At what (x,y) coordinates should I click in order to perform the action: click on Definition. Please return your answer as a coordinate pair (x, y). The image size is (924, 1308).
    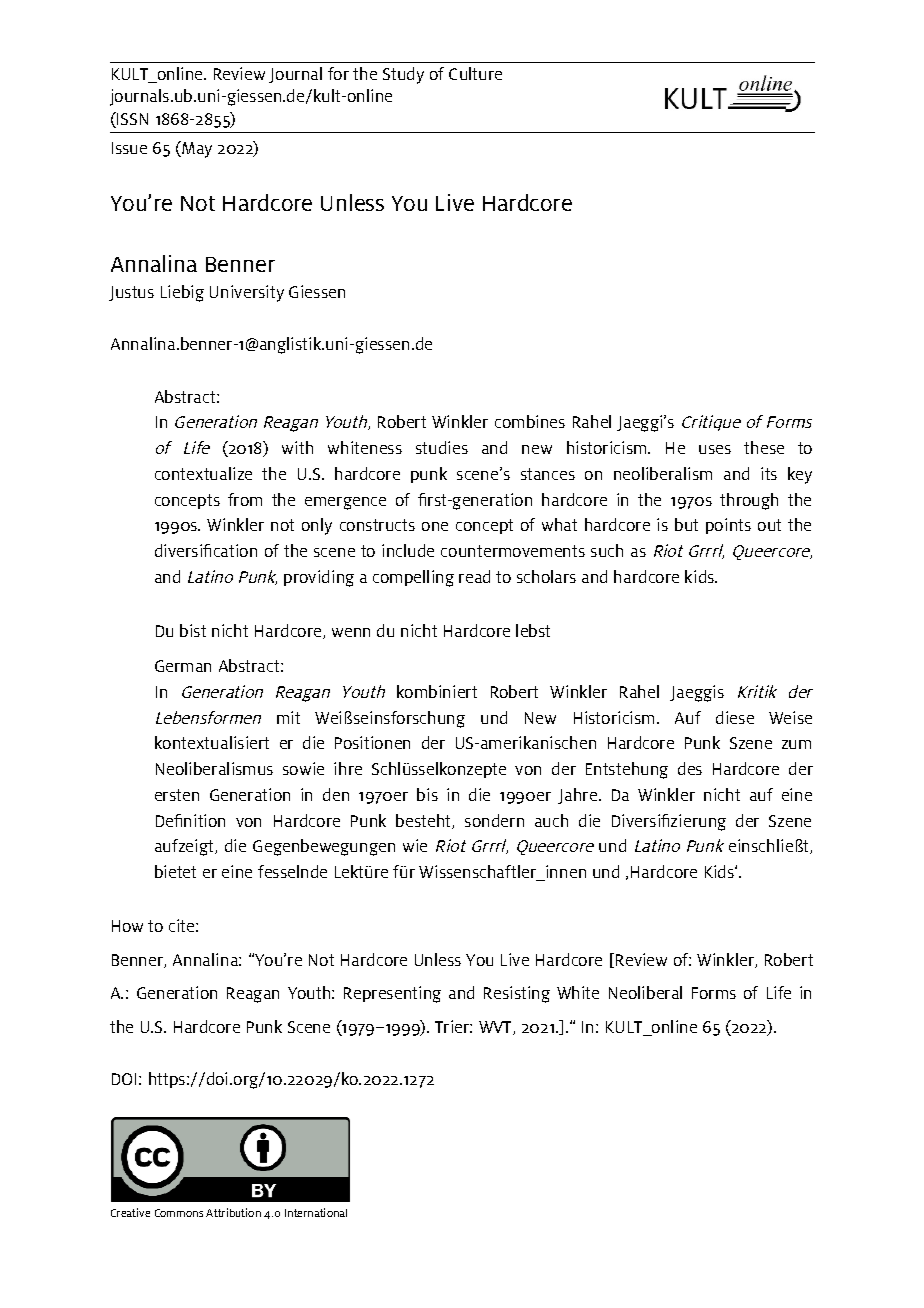
    Looking at the image, I should click on (190, 820).
